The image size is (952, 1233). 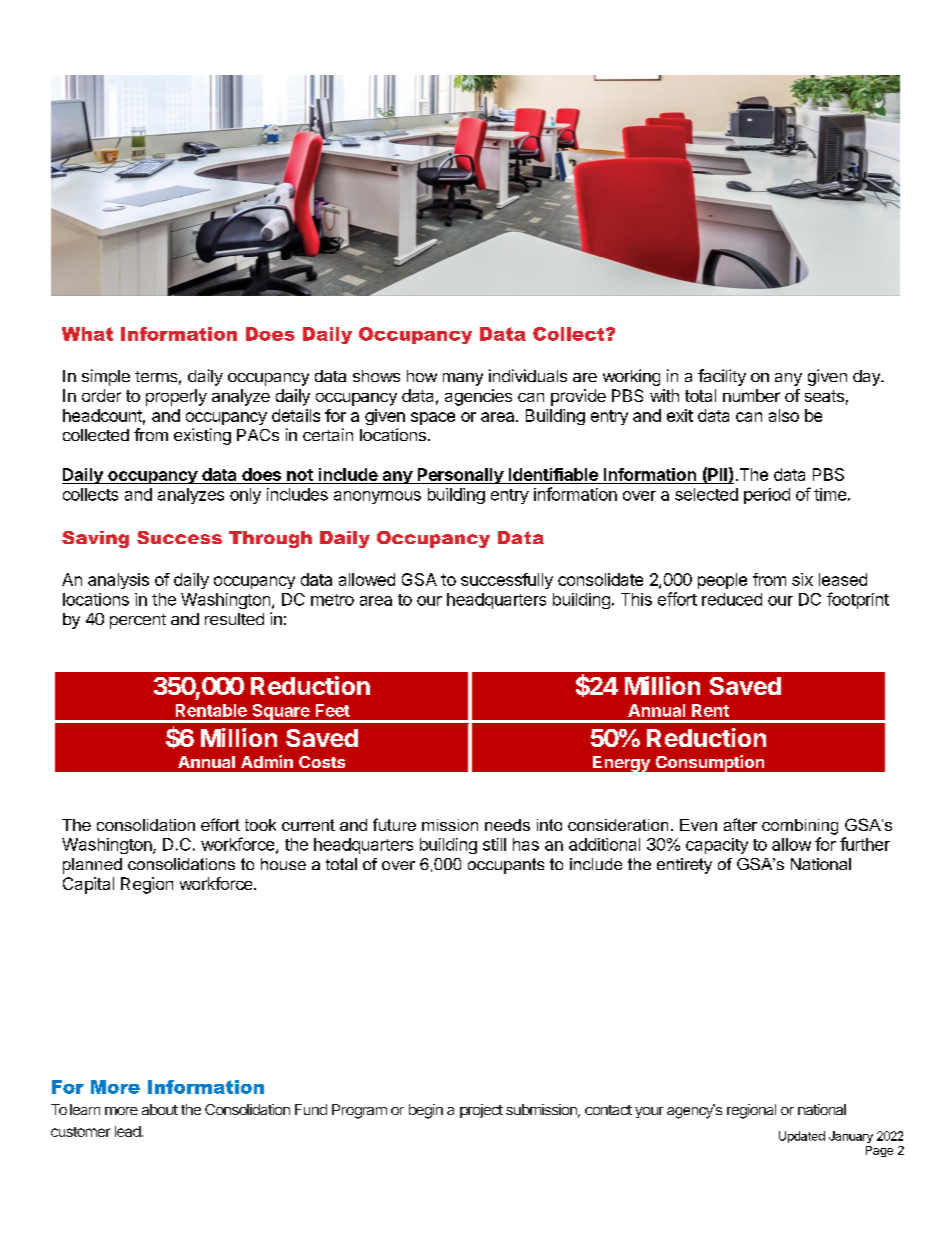 What do you see at coordinates (333, 710) in the screenshot?
I see `Feet` at bounding box center [333, 710].
